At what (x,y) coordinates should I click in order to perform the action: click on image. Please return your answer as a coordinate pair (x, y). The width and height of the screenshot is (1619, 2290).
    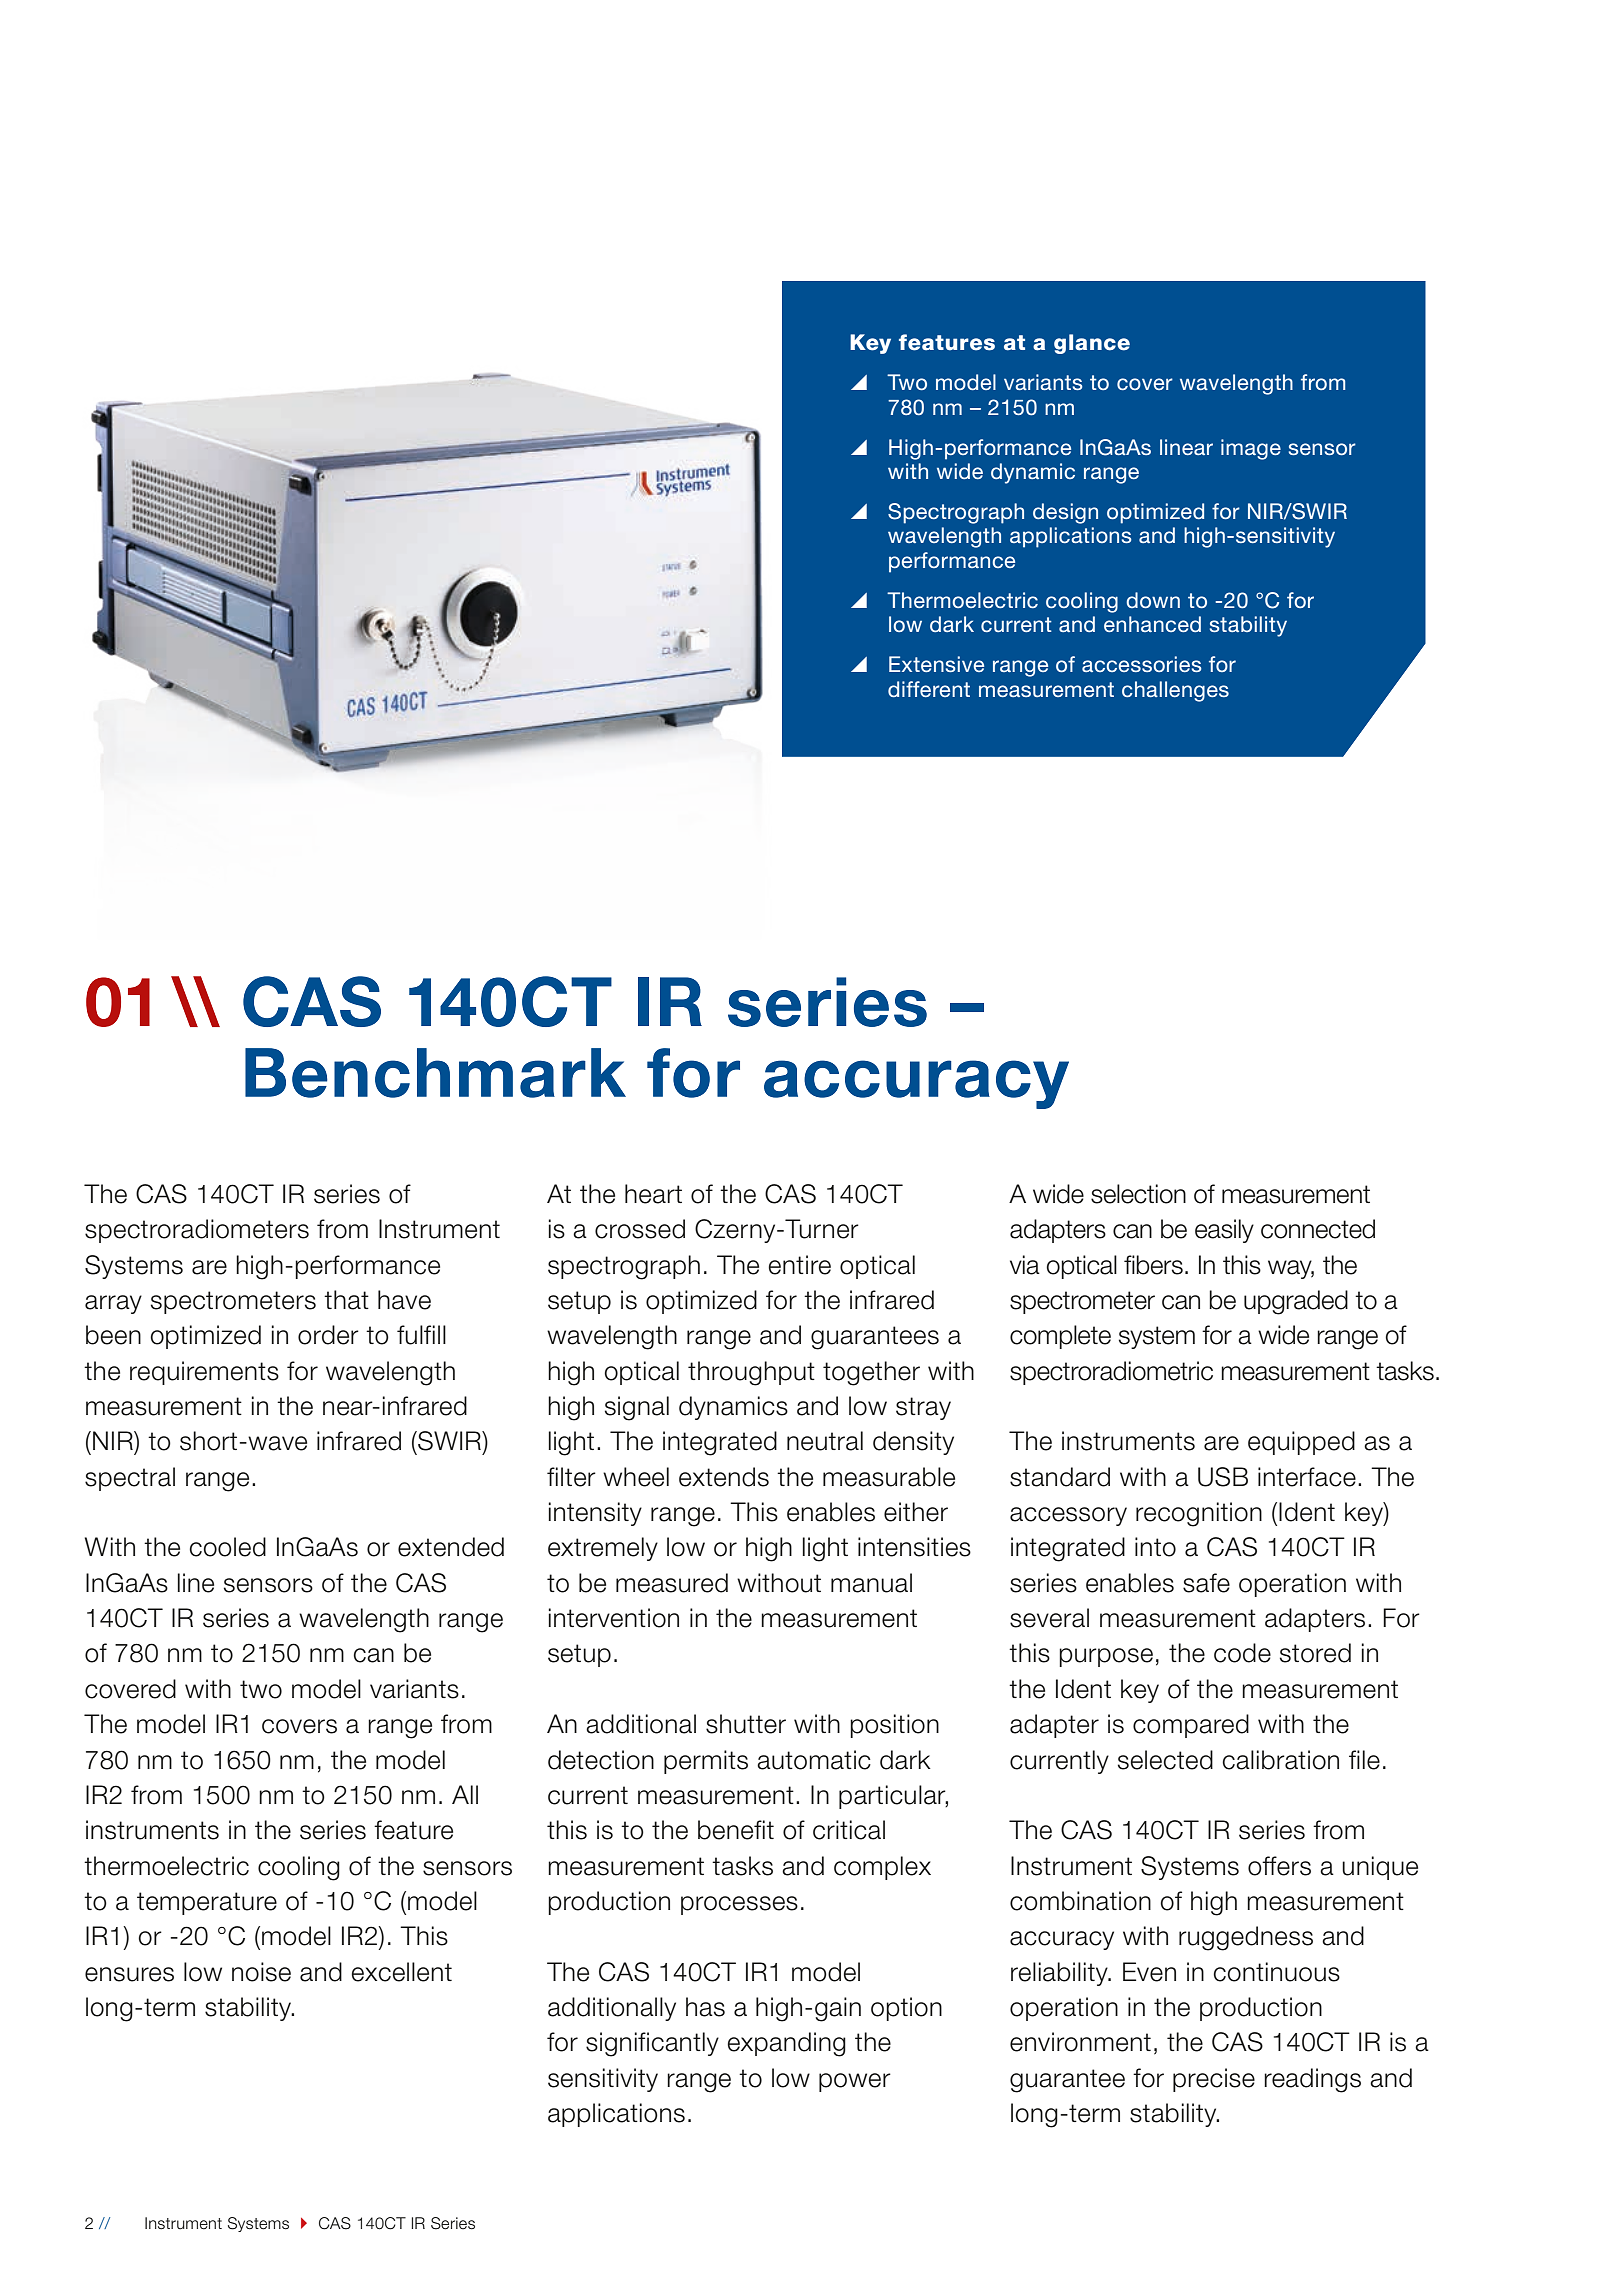
    Looking at the image, I should click on (1251, 449).
